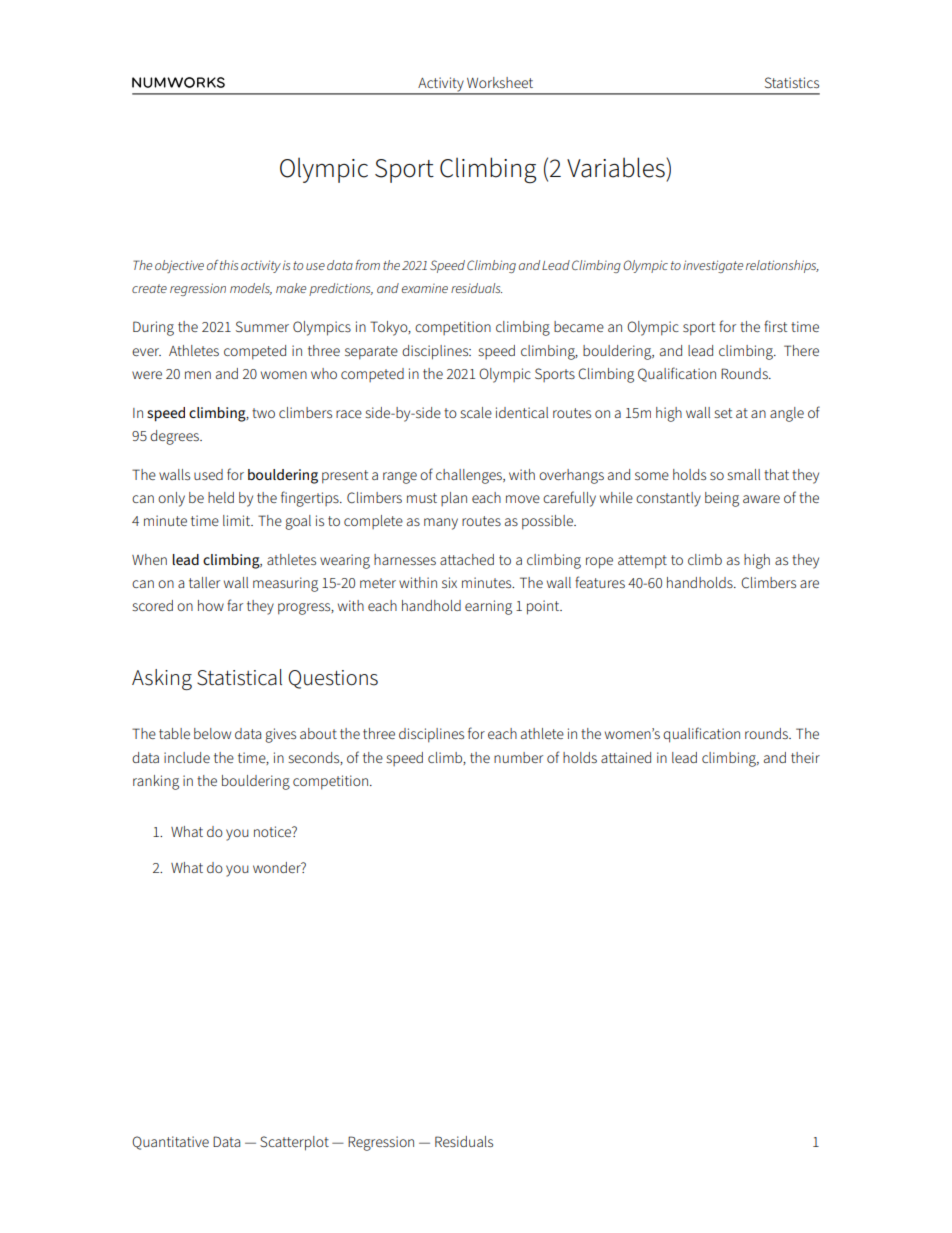  Describe the element at coordinates (235, 605) in the screenshot. I see `far` at that location.
